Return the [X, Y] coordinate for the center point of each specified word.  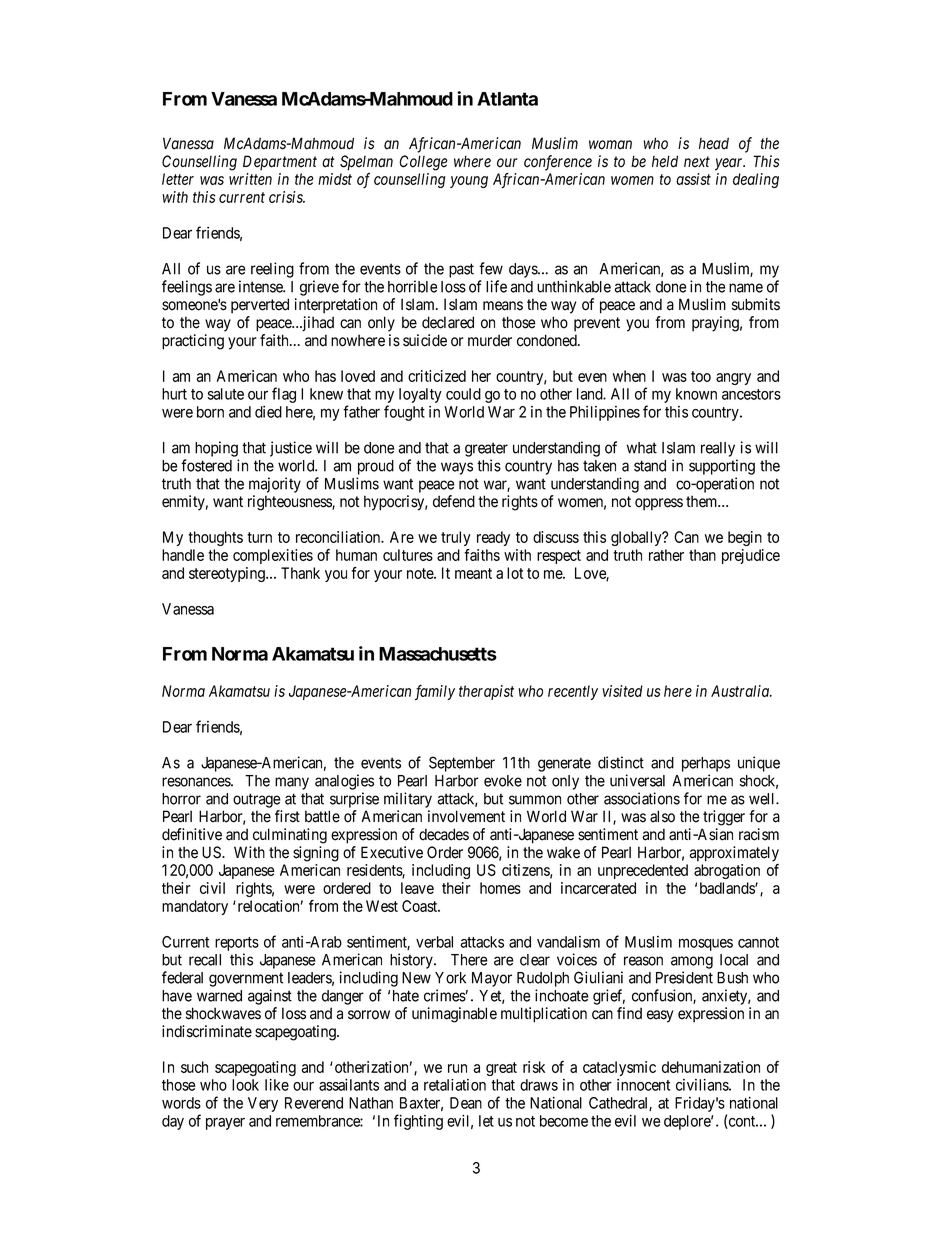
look [245, 1085]
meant [473, 573]
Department [280, 162]
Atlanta [507, 99]
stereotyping [228, 574]
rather [666, 555]
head [714, 143]
